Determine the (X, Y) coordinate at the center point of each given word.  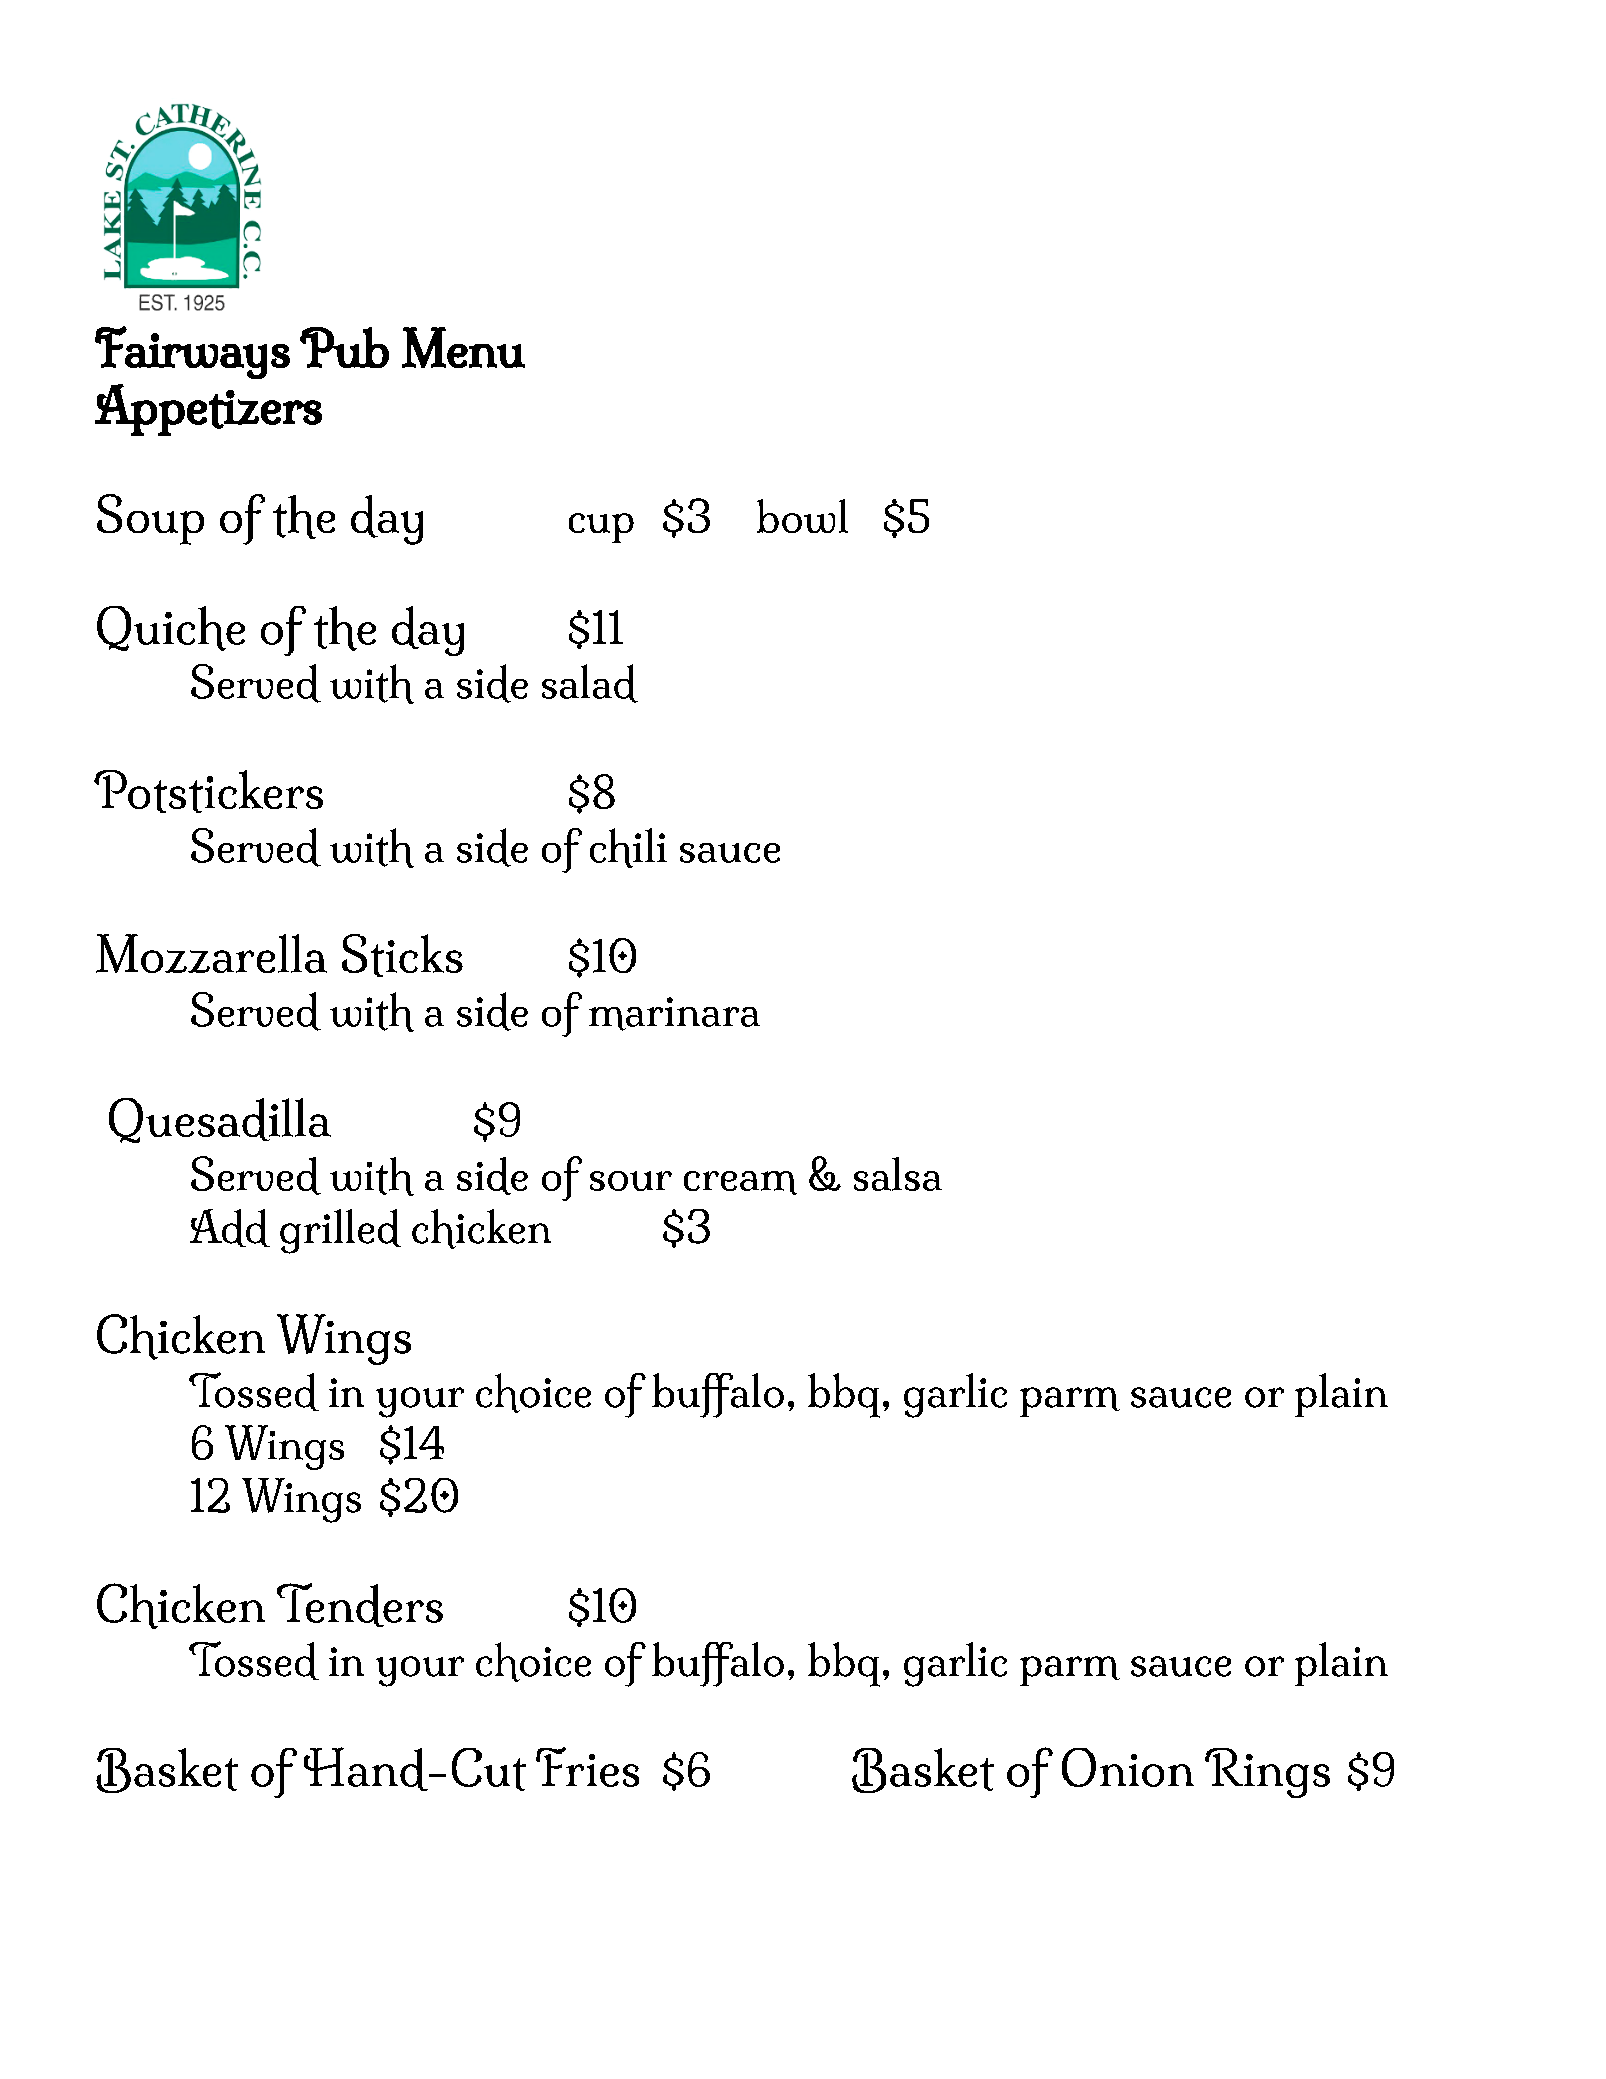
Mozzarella (211, 953)
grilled (340, 1231)
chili (628, 848)
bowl (802, 516)
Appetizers (208, 410)
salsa (898, 1174)
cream (740, 1183)
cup (601, 528)
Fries (587, 1767)
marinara (674, 1014)
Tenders (360, 1605)
